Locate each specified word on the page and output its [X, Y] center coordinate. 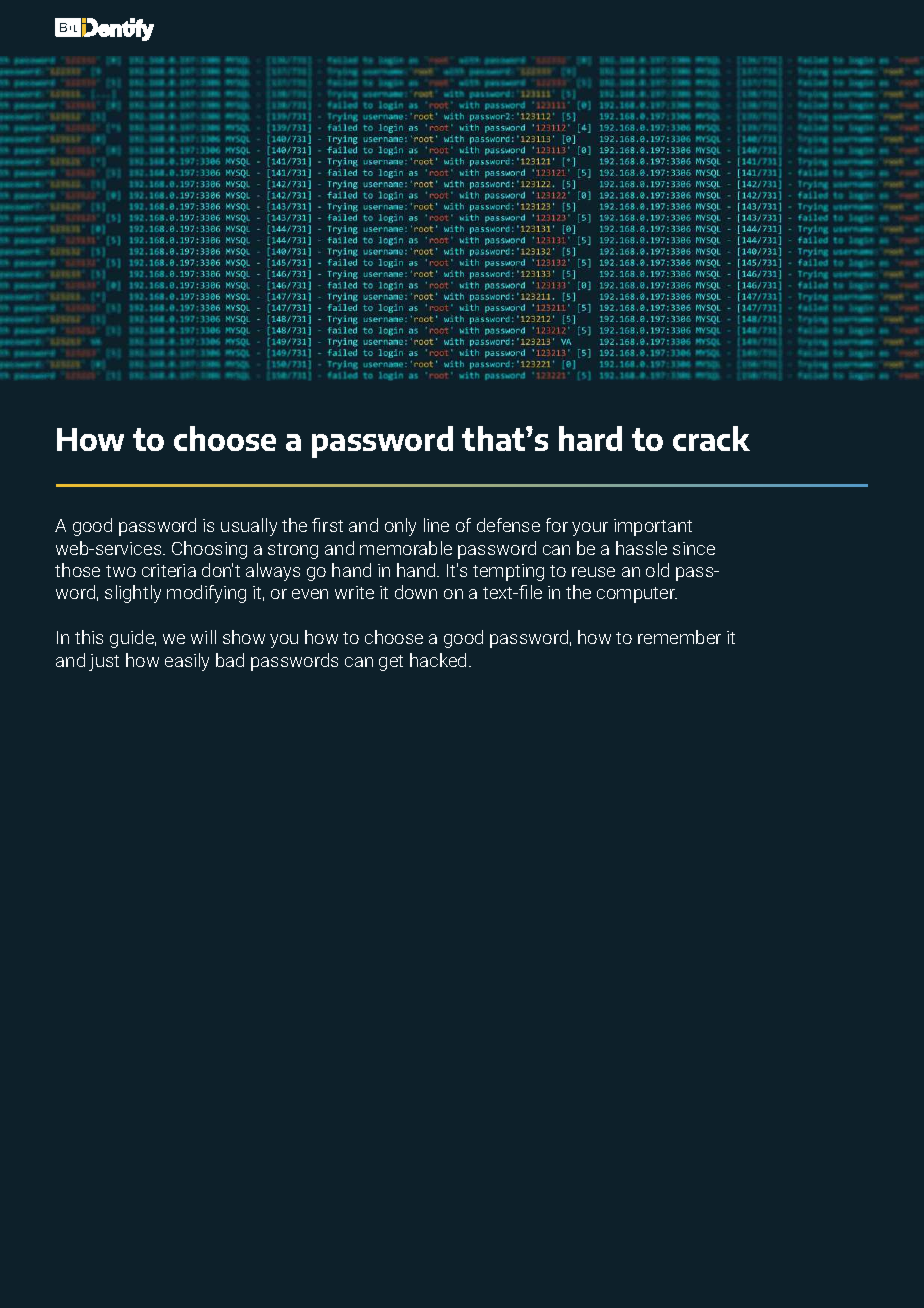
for [557, 525]
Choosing [209, 550]
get [391, 663]
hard [590, 438]
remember [679, 637]
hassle [641, 548]
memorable [406, 548]
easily [187, 662]
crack [711, 438]
